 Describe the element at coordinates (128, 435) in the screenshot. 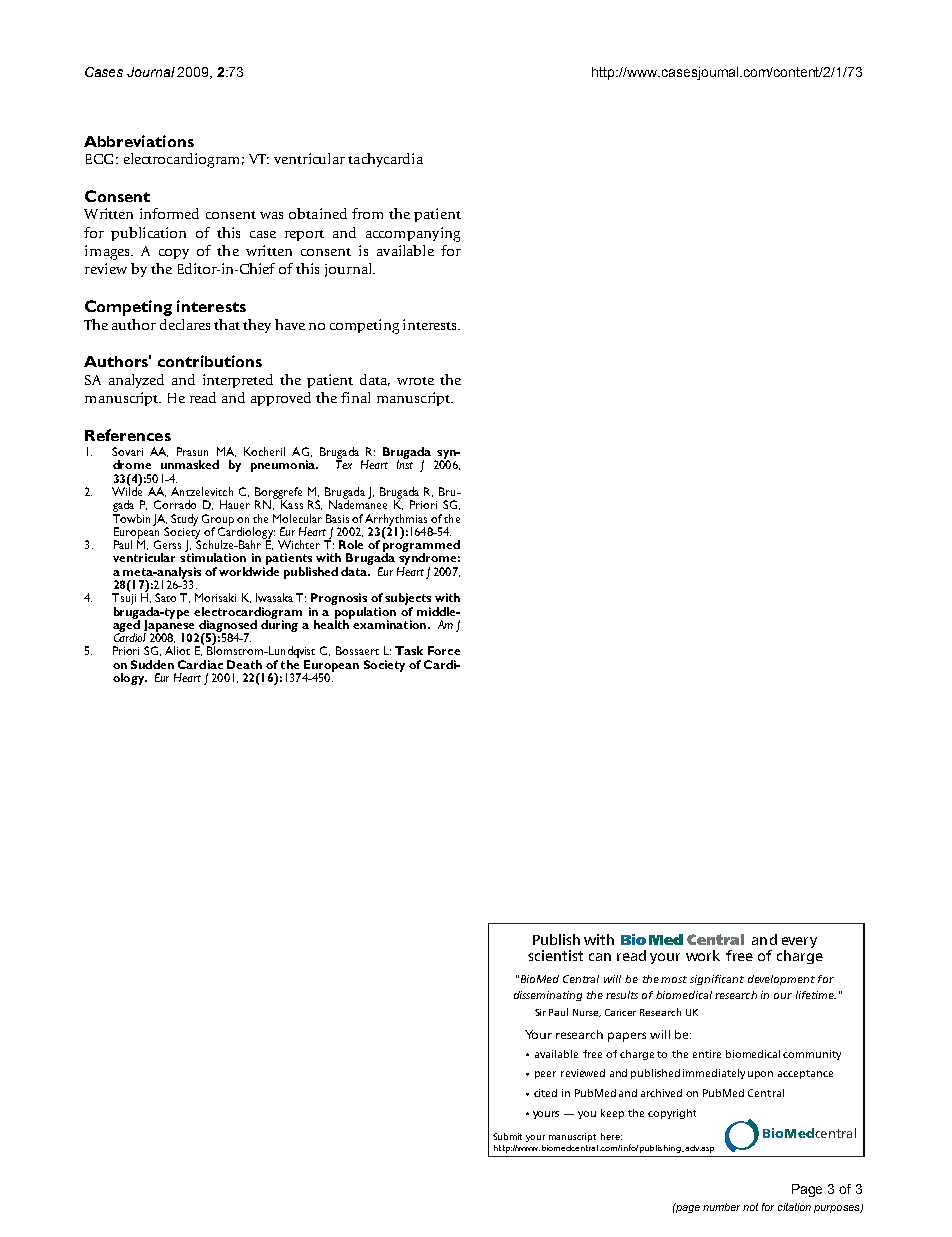

I see `References` at that location.
